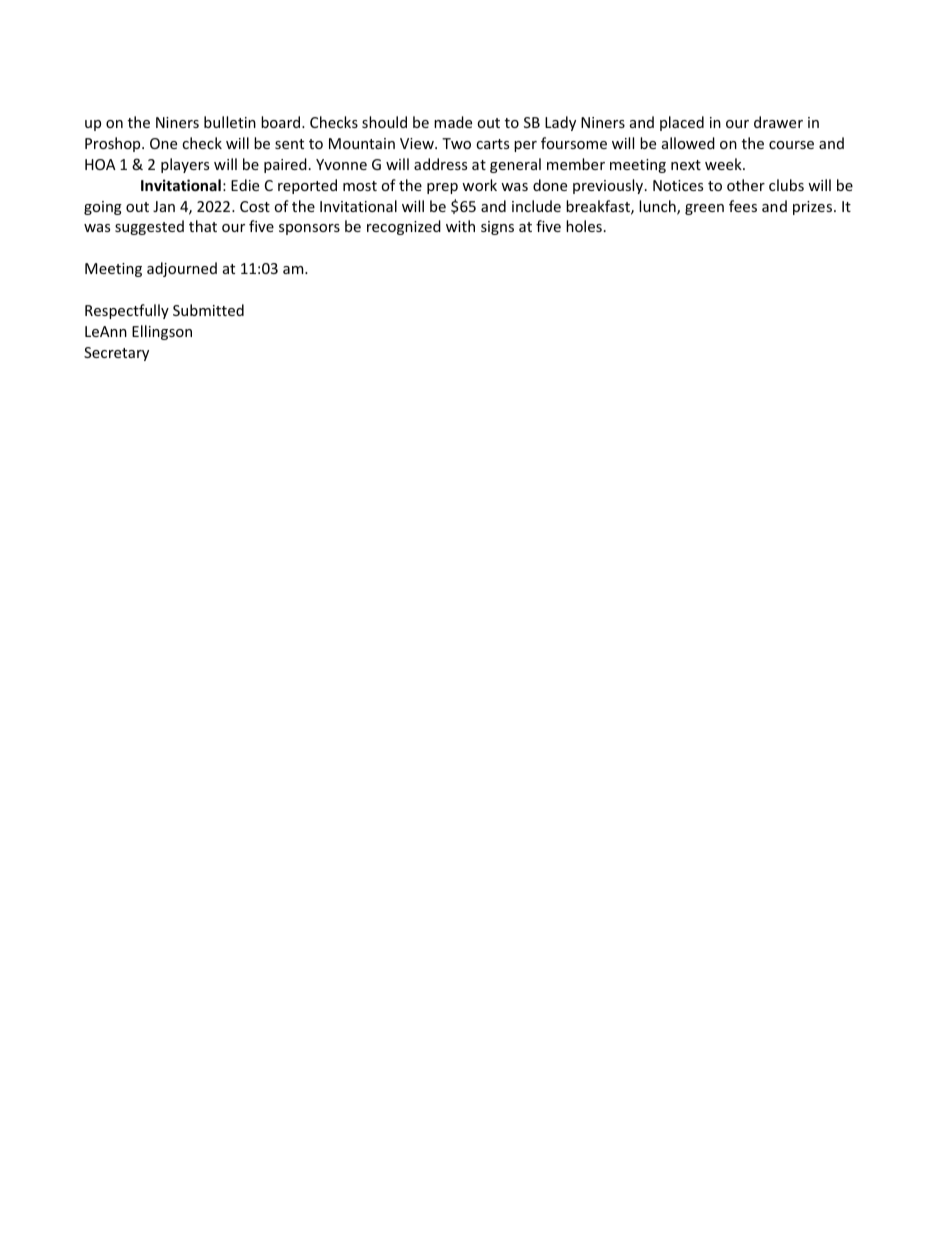 The width and height of the screenshot is (952, 1233). What do you see at coordinates (440, 164) in the screenshot?
I see `address` at bounding box center [440, 164].
